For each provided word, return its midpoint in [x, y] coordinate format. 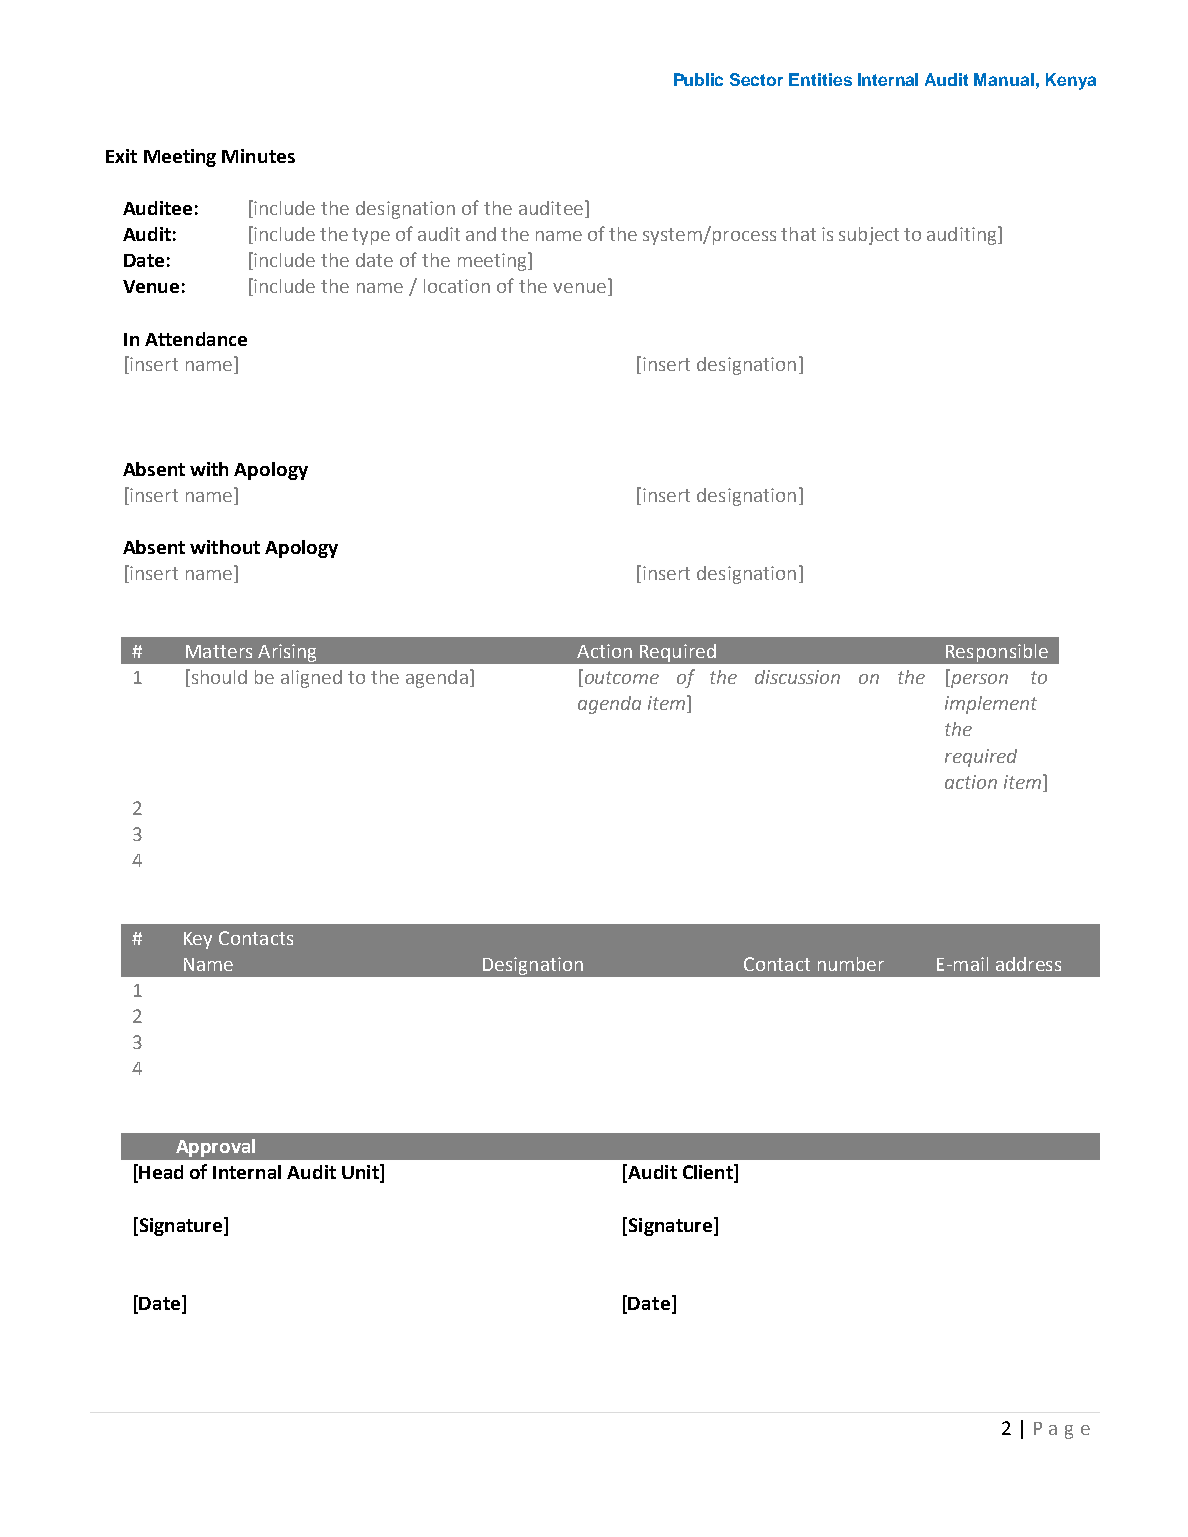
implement [991, 705]
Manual [1004, 79]
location [457, 286]
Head [161, 1172]
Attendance [196, 339]
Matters [219, 651]
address [1028, 964]
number [851, 964]
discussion [797, 677]
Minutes [258, 156]
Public [698, 79]
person [978, 681]
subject [869, 236]
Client [709, 1173]
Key [198, 940]
